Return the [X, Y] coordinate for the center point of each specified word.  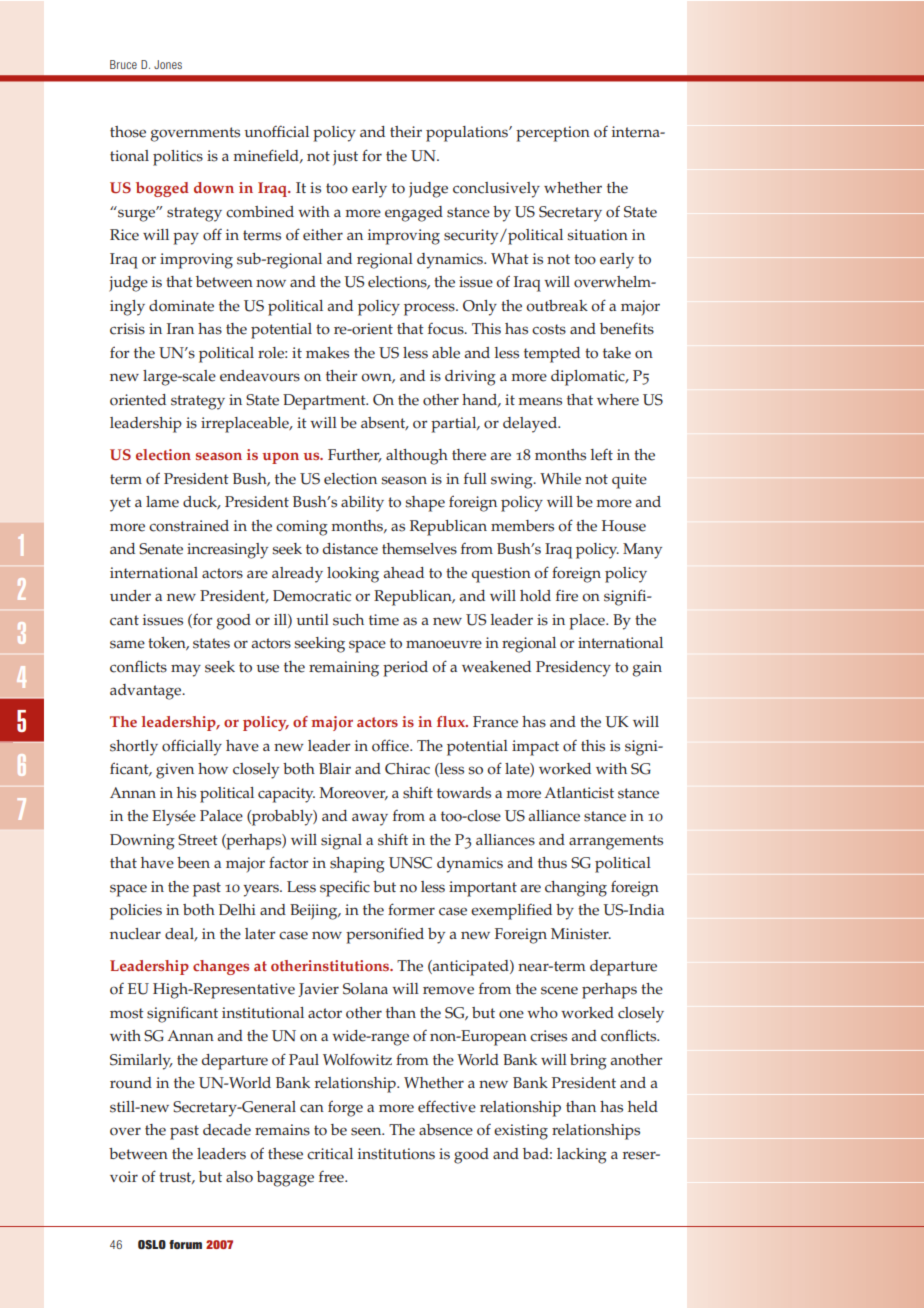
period [405, 669]
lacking [582, 1156]
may [186, 670]
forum [185, 1244]
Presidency [573, 669]
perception [553, 134]
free [332, 1177]
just [345, 158]
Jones [168, 64]
